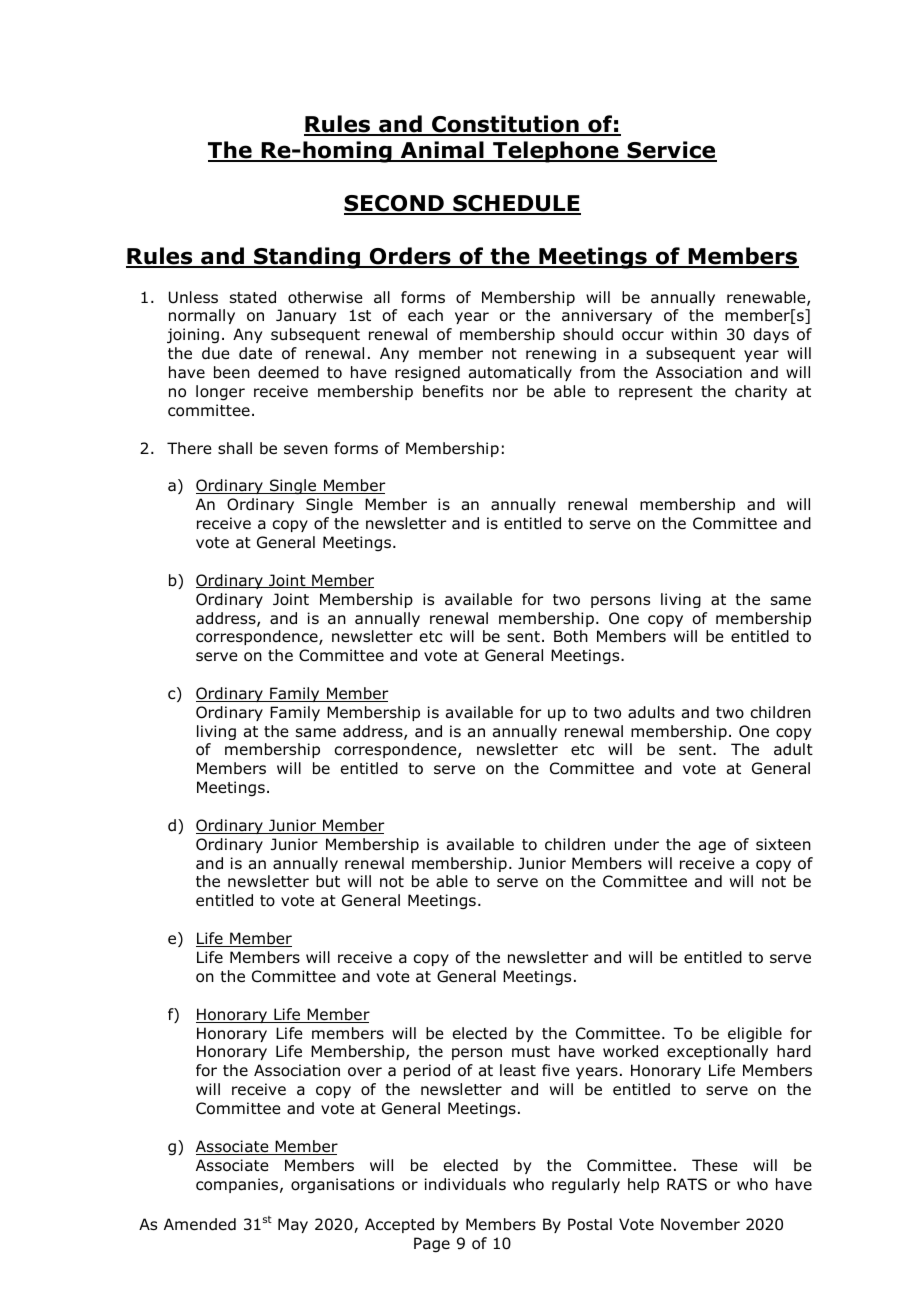 The image size is (924, 1307). I want to click on Constitution, so click(505, 125).
